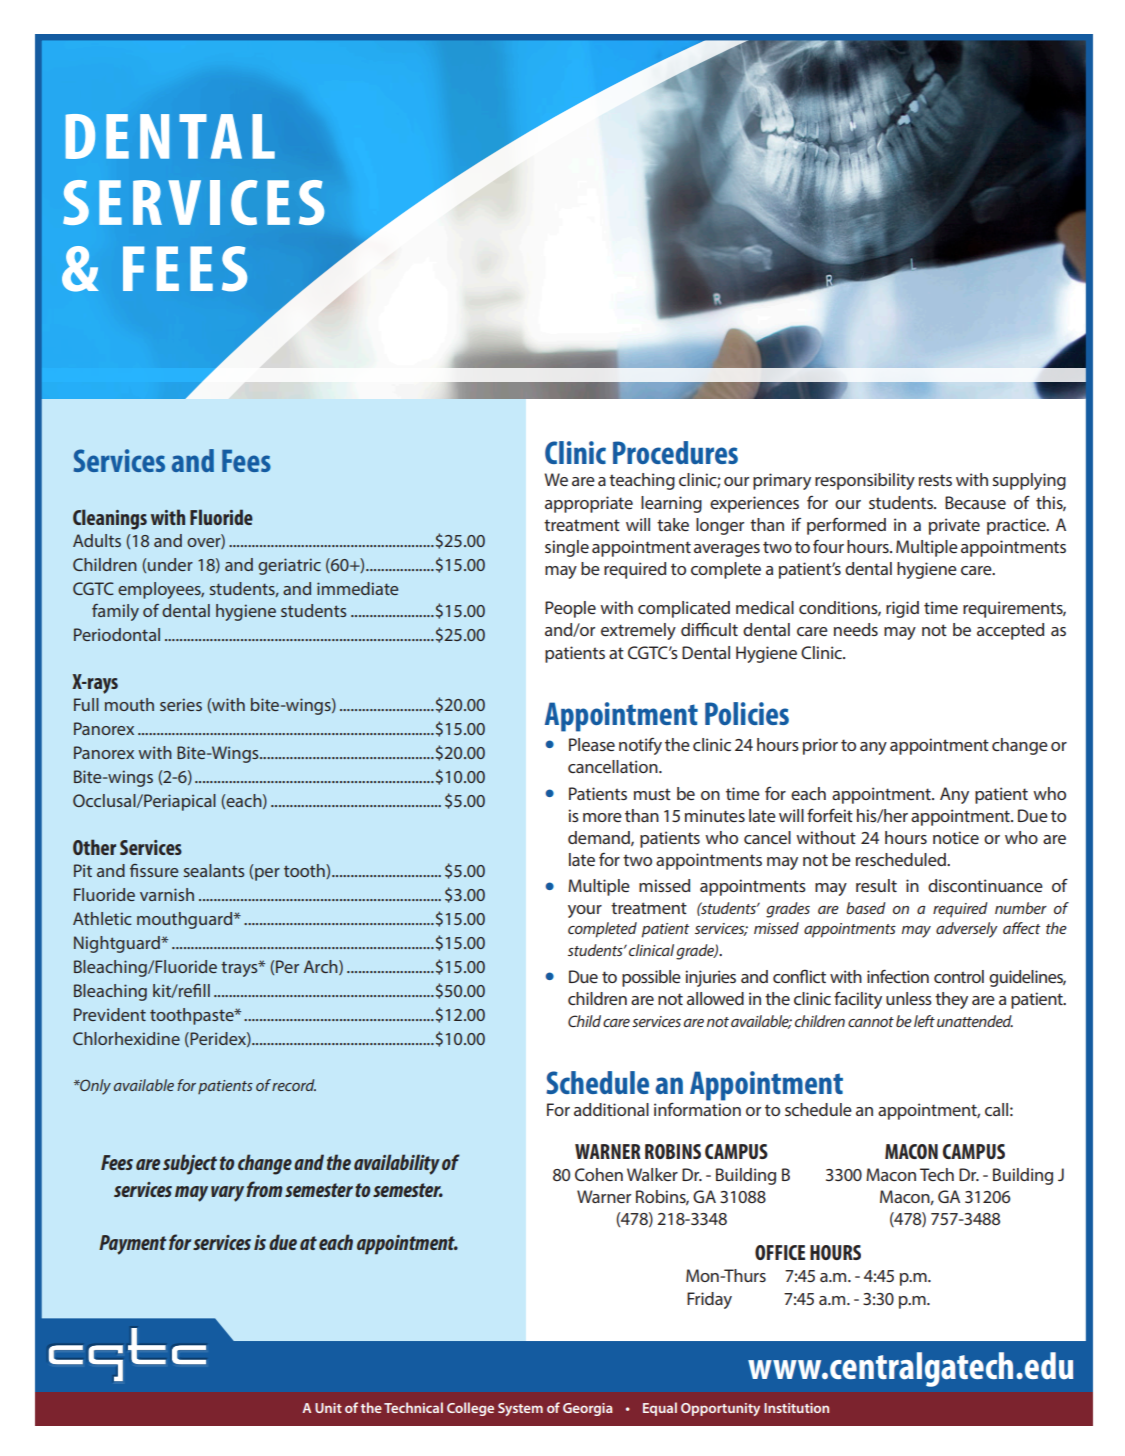 This image has width=1125, height=1456. I want to click on adversely, so click(967, 930).
